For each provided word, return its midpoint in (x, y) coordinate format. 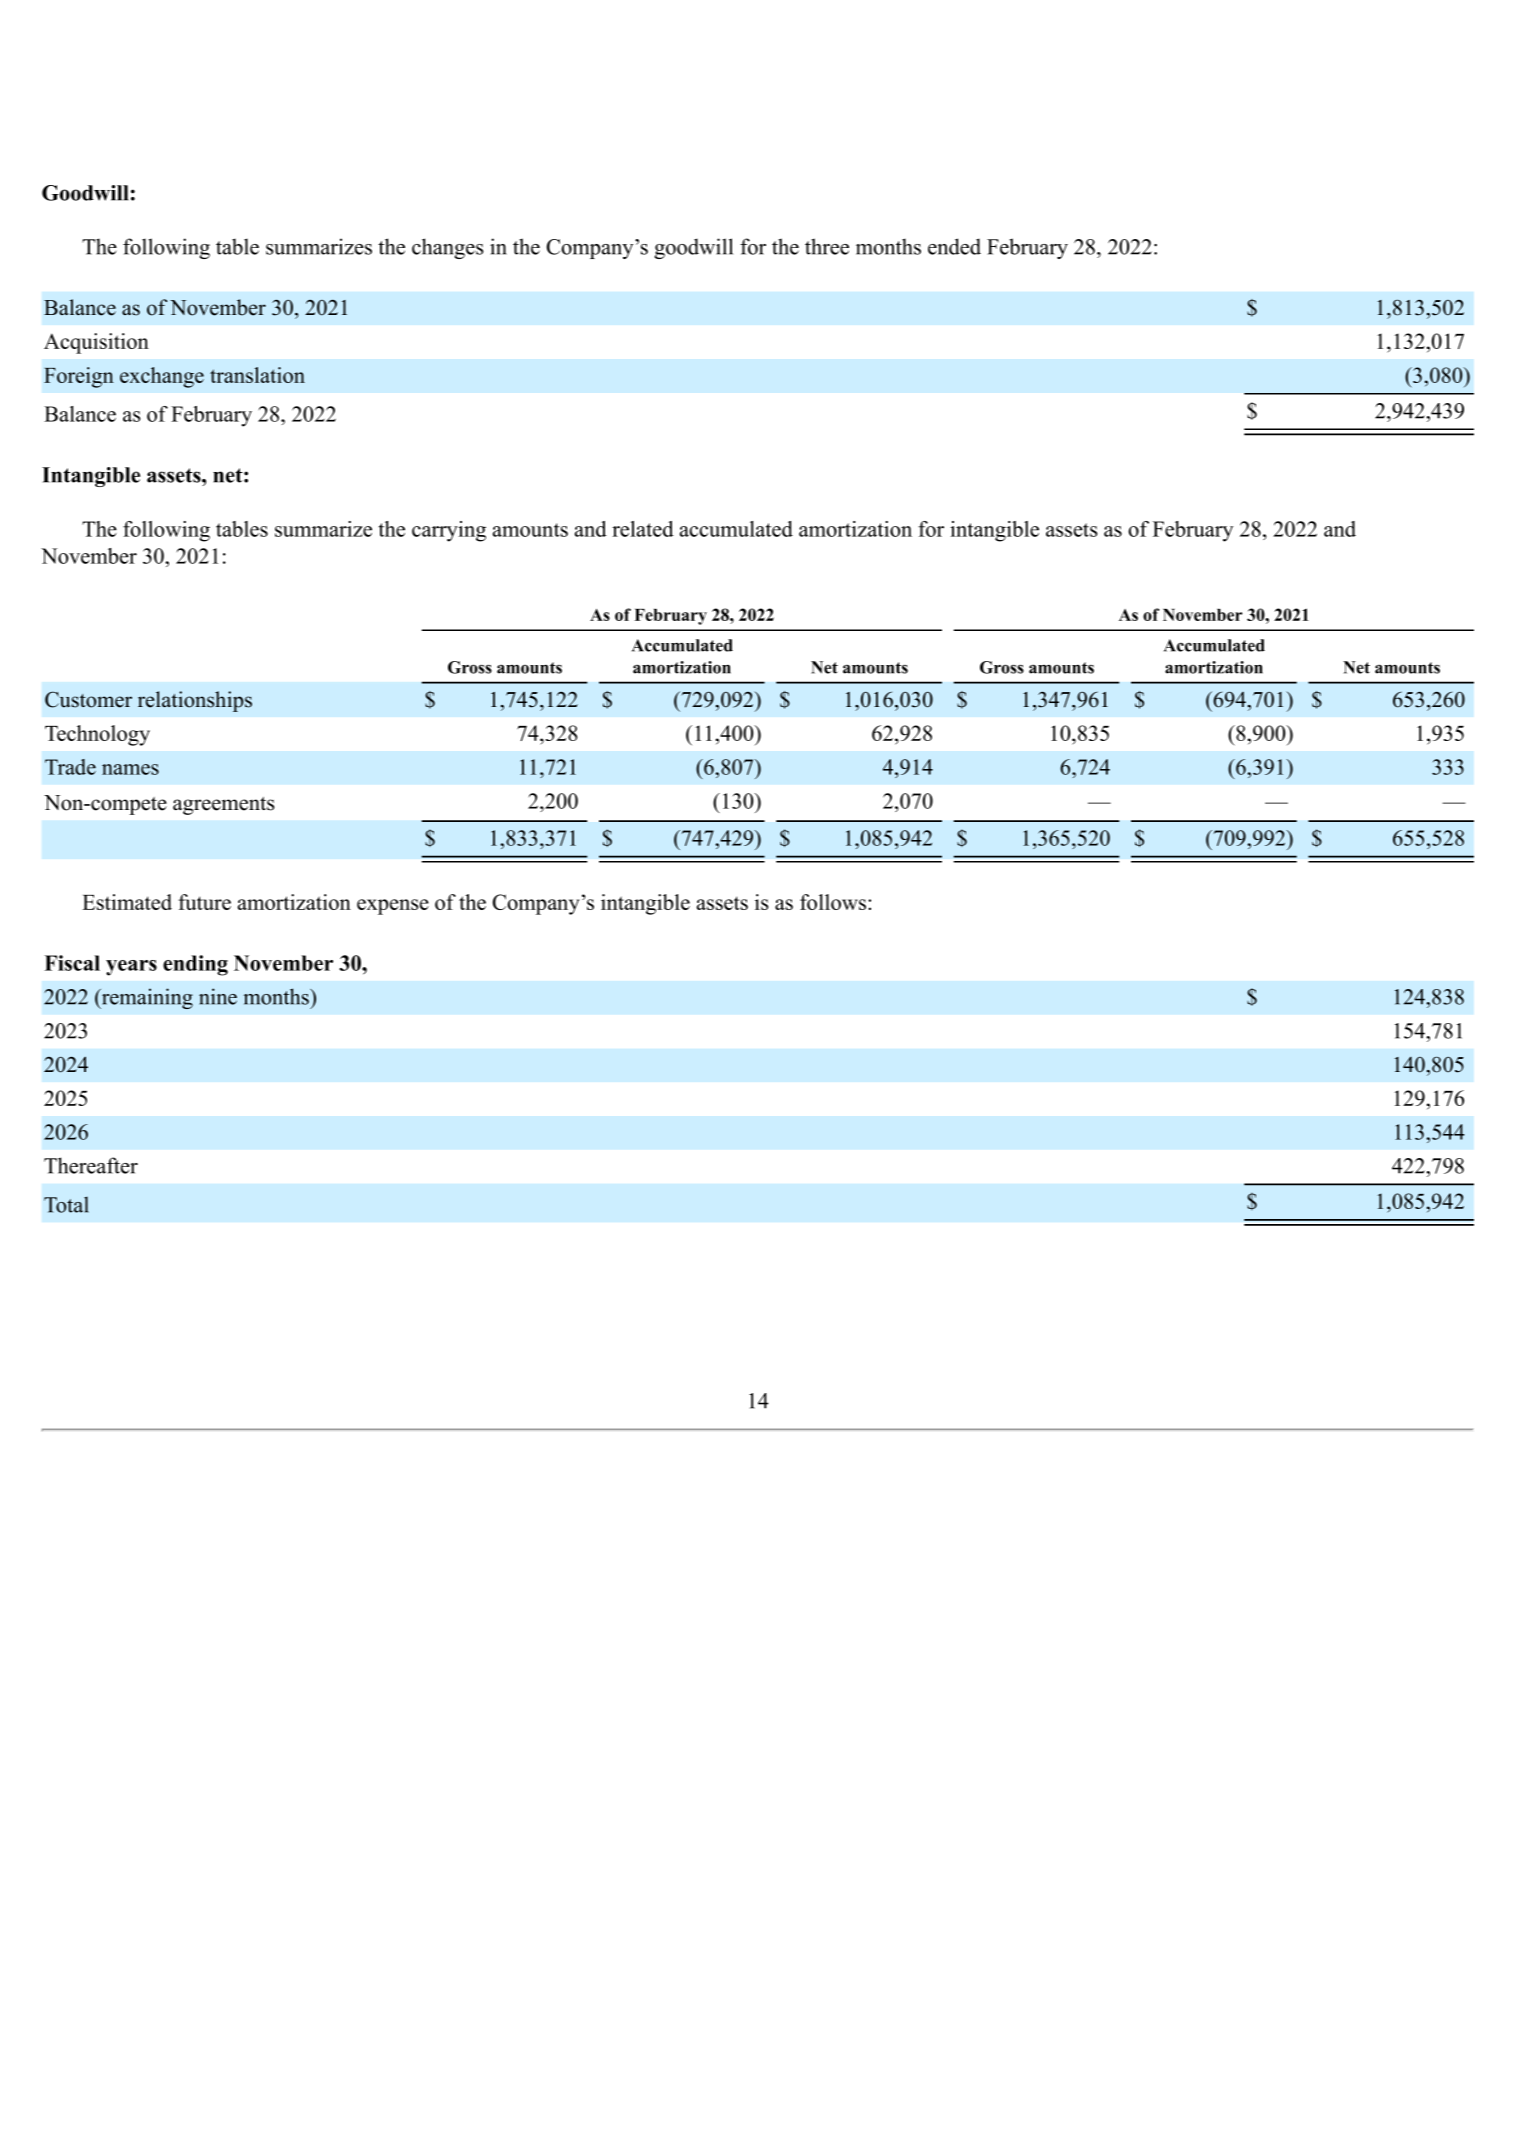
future (205, 902)
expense (393, 907)
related (643, 529)
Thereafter (91, 1165)
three (827, 246)
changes (448, 248)
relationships (195, 701)
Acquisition (96, 343)
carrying (449, 531)
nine (218, 996)
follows (833, 902)
